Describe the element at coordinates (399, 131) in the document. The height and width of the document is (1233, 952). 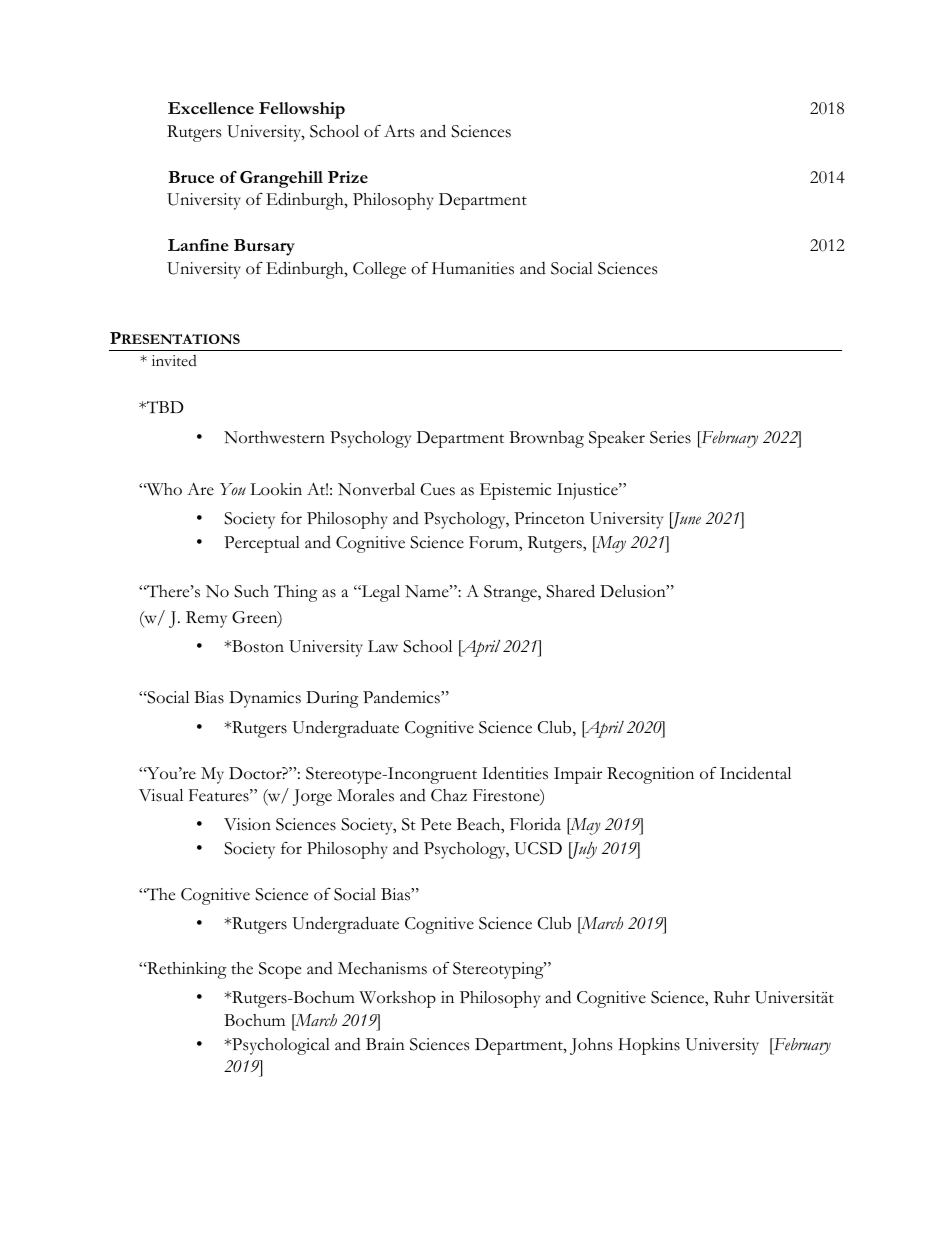
I see `Arts` at that location.
